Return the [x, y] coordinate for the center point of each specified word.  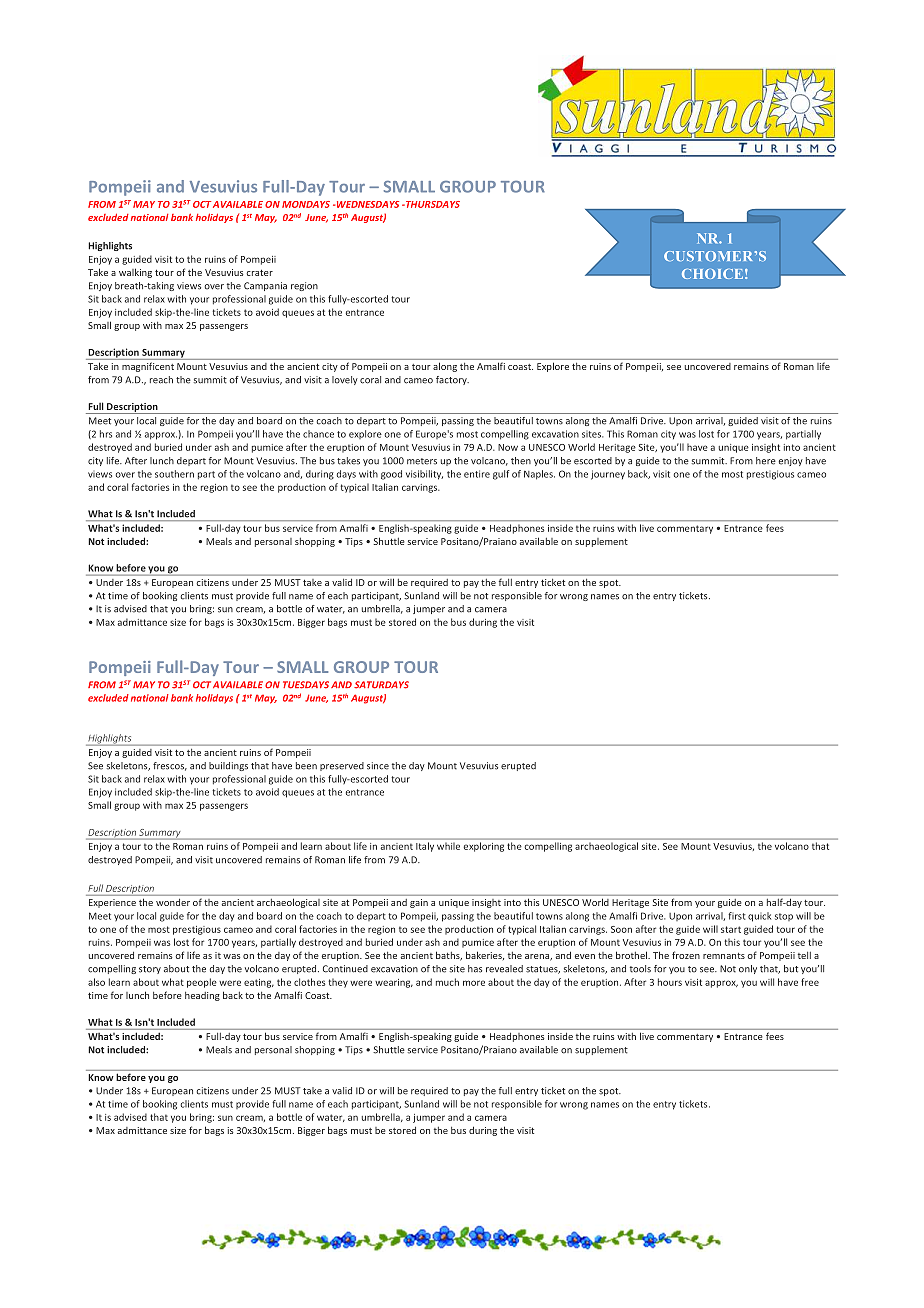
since [378, 766]
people [202, 983]
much [447, 982]
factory [452, 380]
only [748, 969]
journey [608, 475]
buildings [228, 766]
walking [135, 273]
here [766, 461]
